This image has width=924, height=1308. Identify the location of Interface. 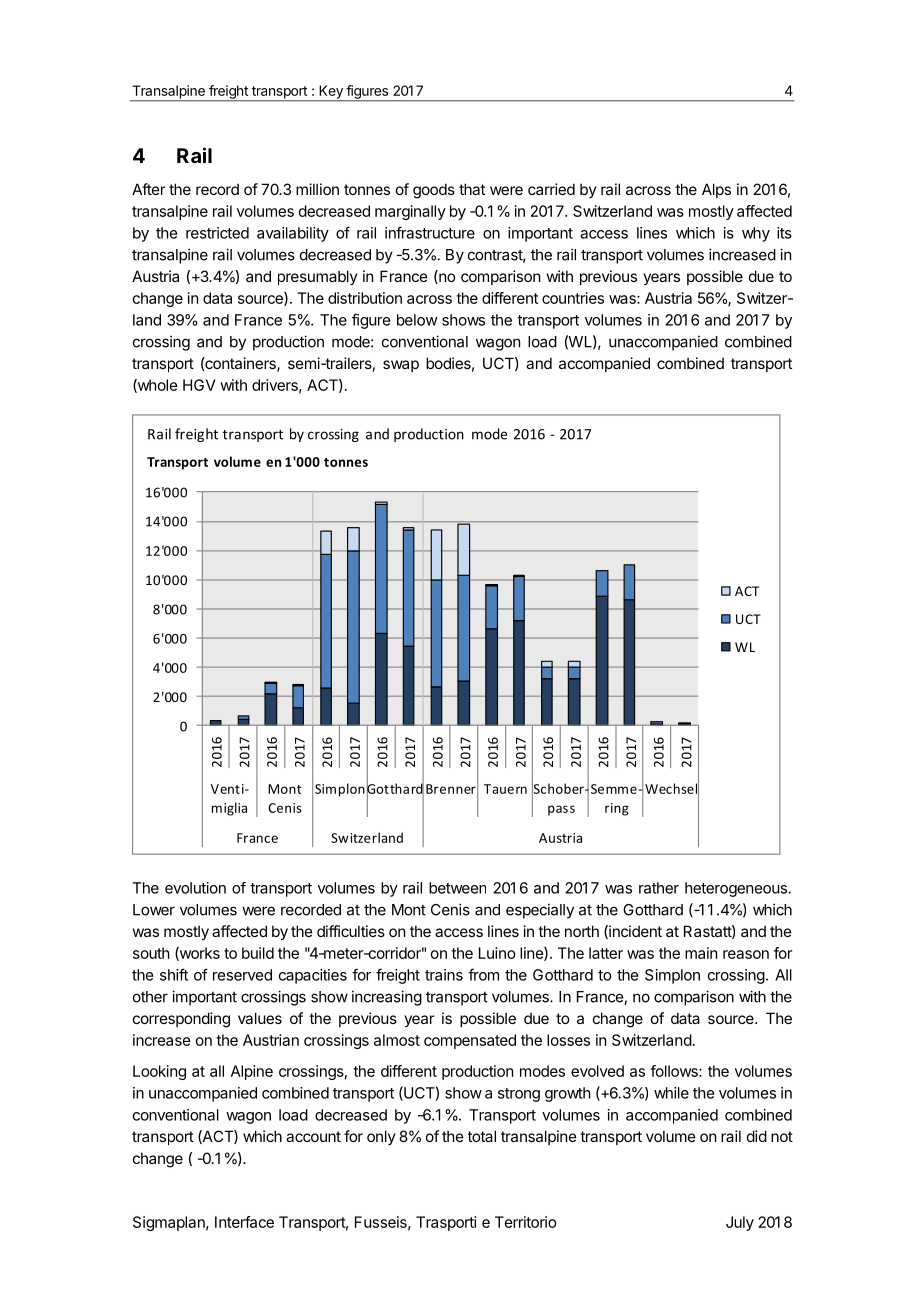
(244, 1222).
